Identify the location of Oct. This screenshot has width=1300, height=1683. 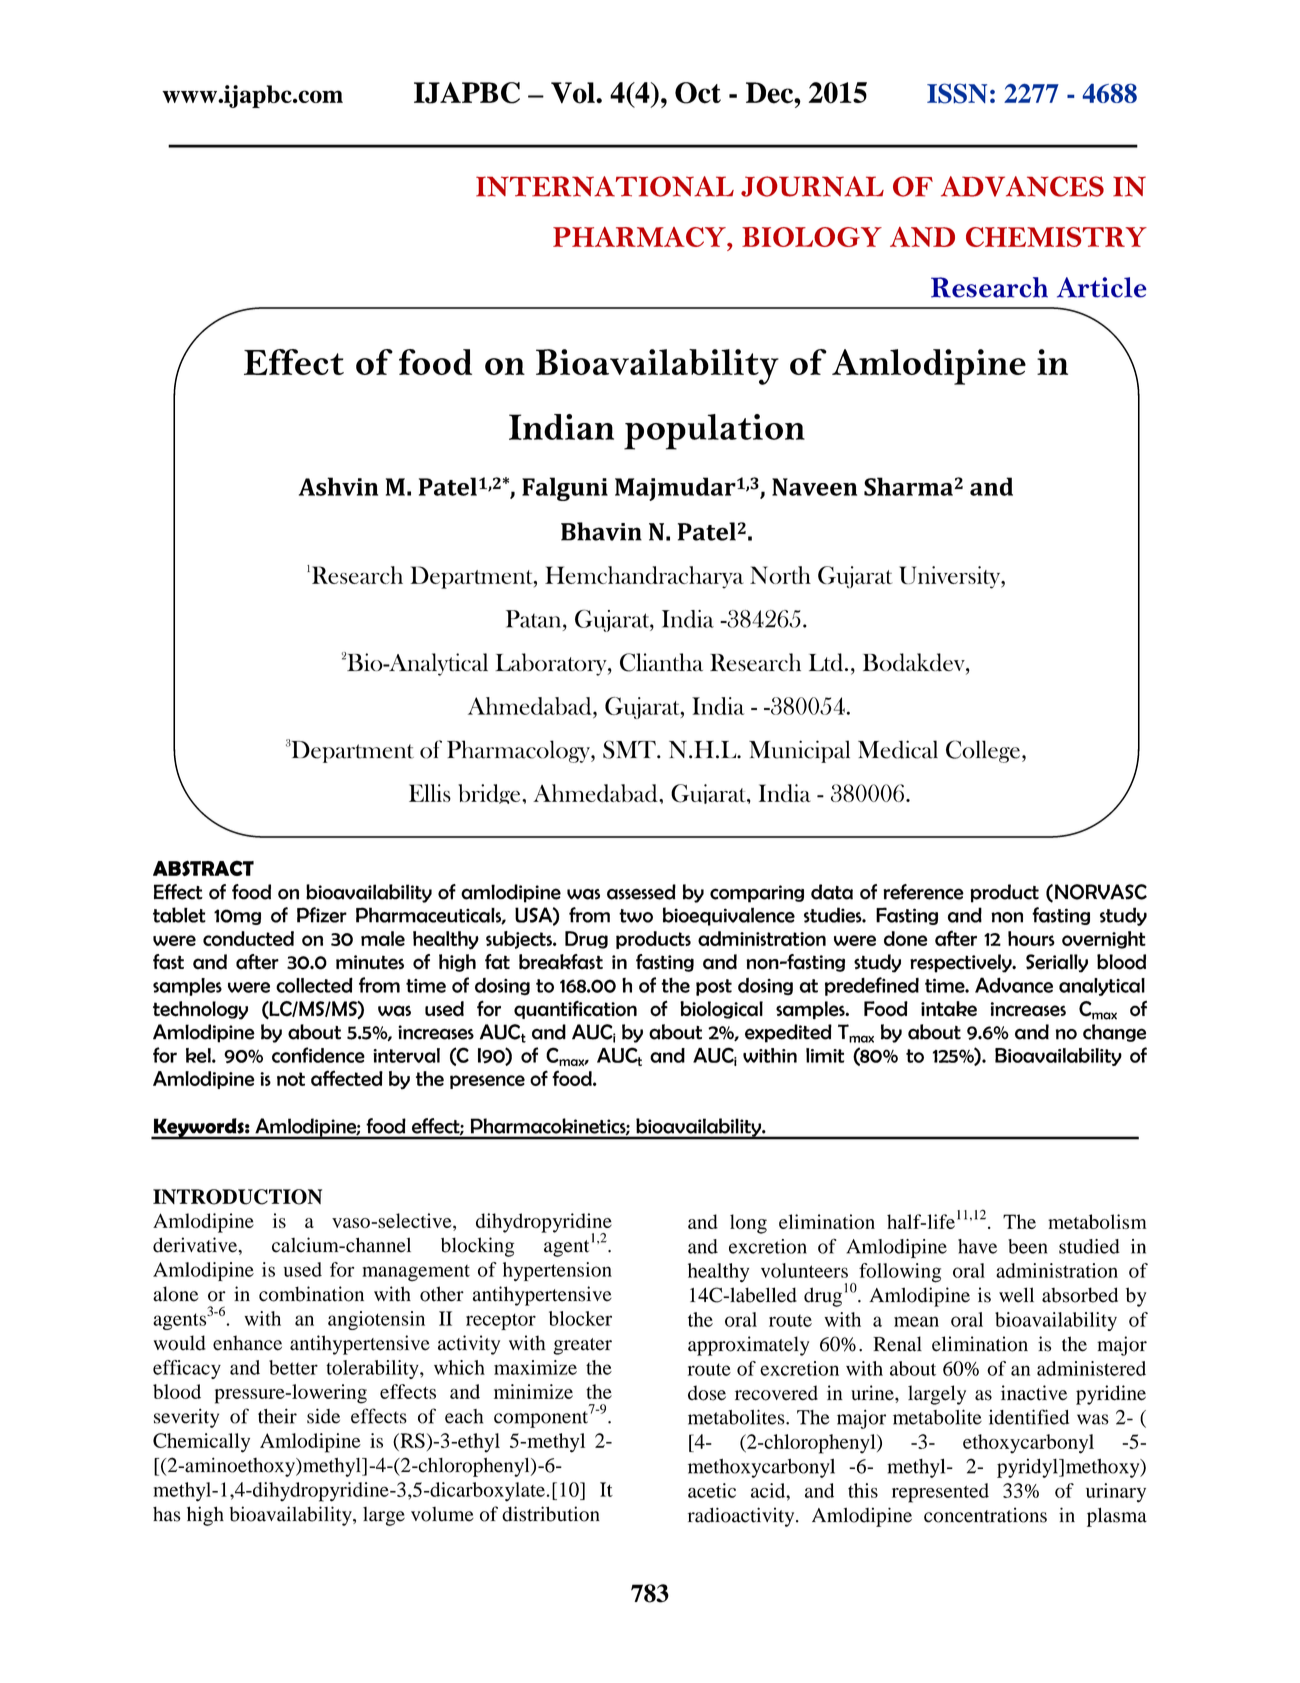
(698, 93).
